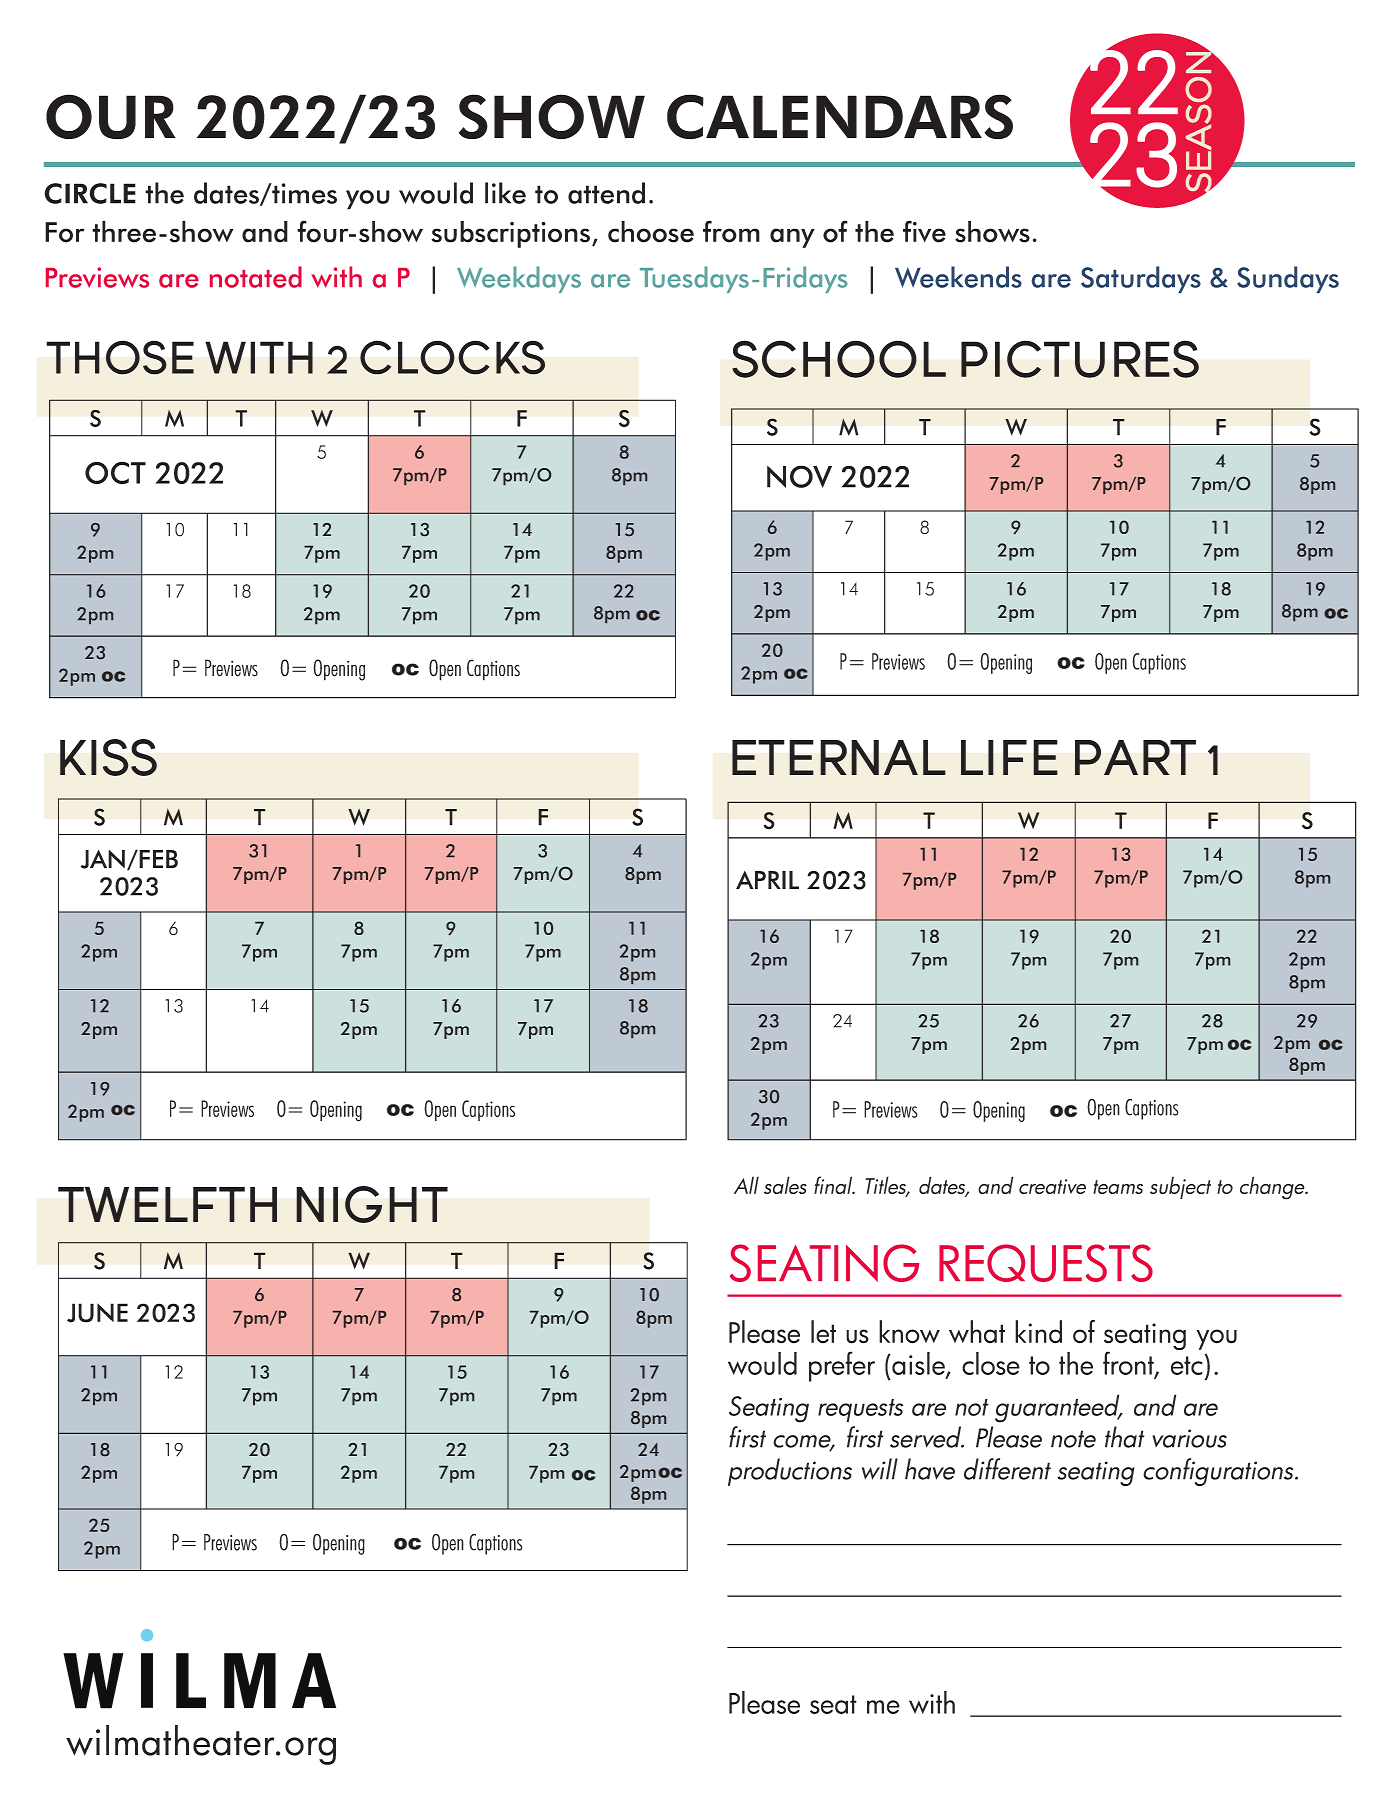 Image resolution: width=1392 pixels, height=1802 pixels. Describe the element at coordinates (115, 472) in the screenshot. I see `OCT` at that location.
